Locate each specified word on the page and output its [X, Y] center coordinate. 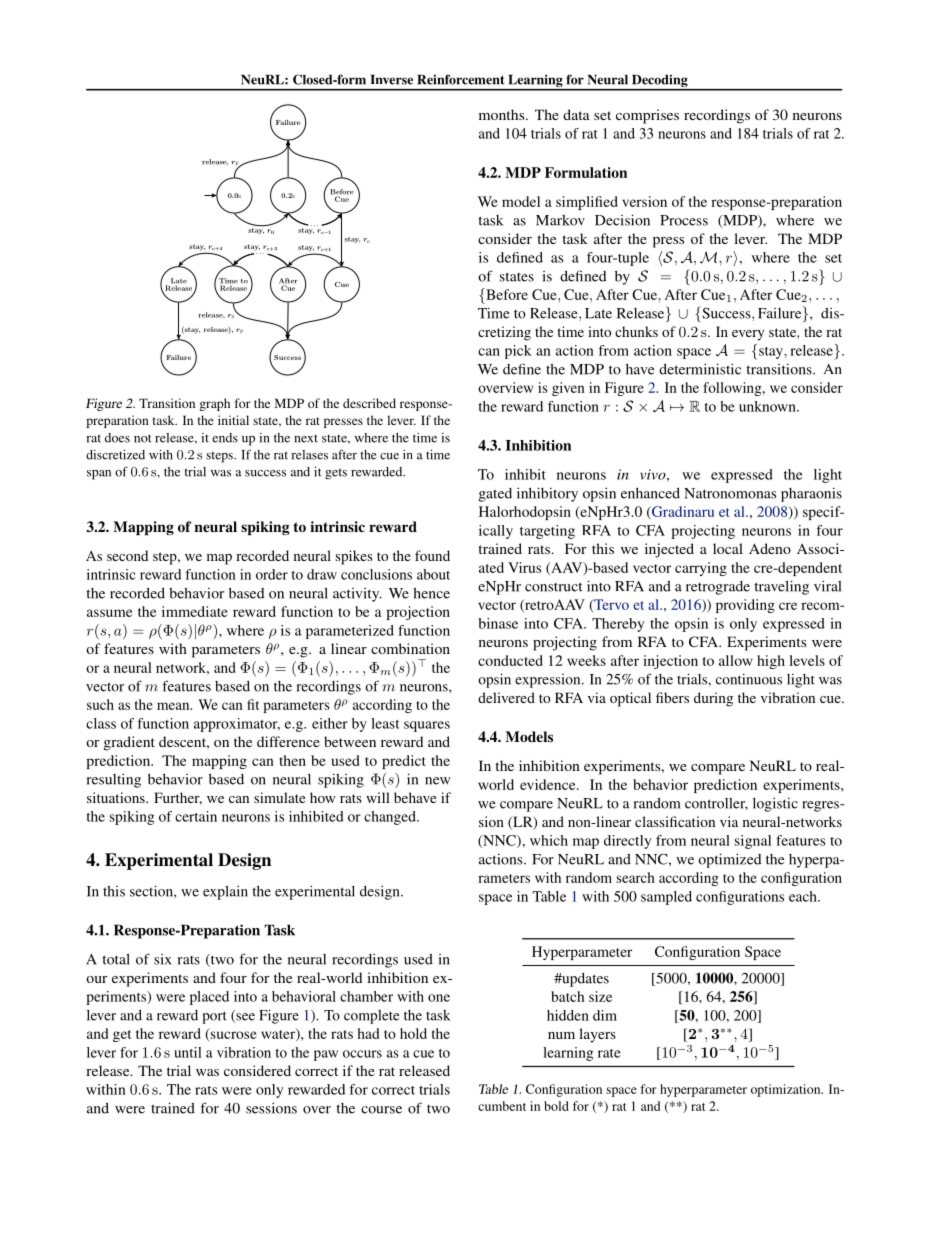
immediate [195, 611]
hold [413, 1033]
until [187, 1052]
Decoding [660, 82]
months [503, 114]
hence [431, 593]
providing [745, 606]
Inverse [392, 80]
